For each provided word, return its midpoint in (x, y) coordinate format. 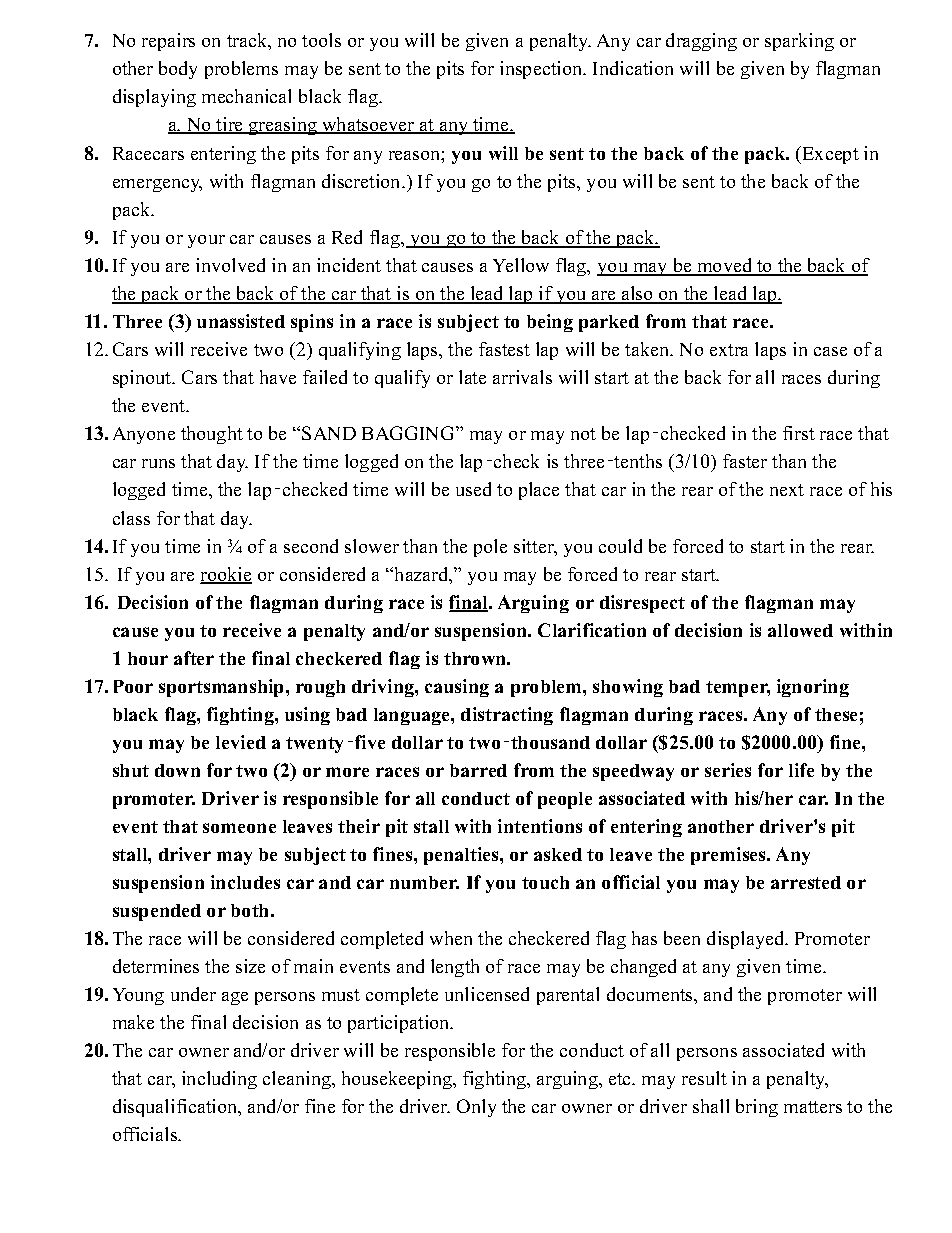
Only (476, 1108)
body (178, 70)
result (704, 1078)
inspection (542, 70)
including (219, 1080)
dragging (701, 42)
